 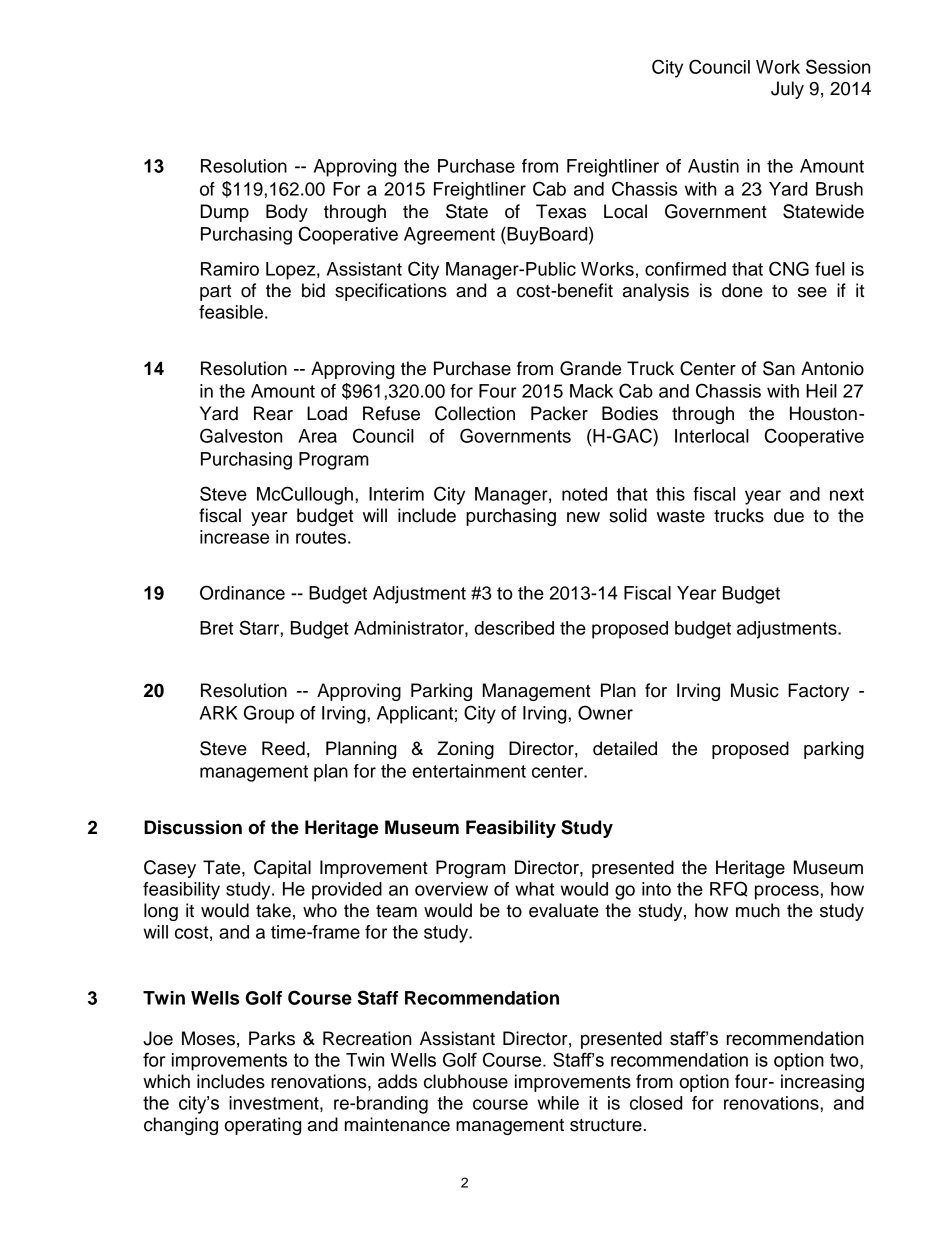 What do you see at coordinates (263, 1126) in the document?
I see `operating` at bounding box center [263, 1126].
